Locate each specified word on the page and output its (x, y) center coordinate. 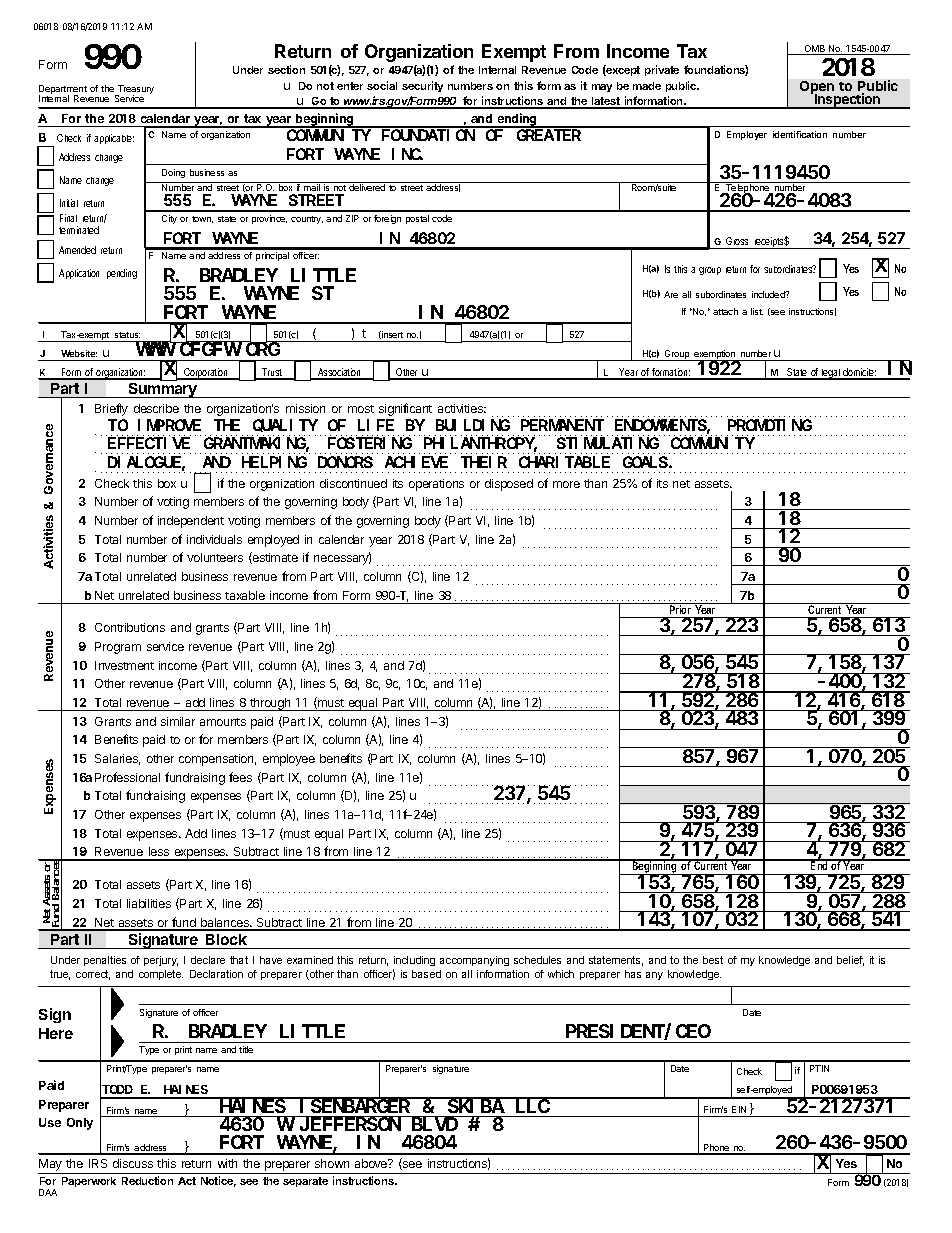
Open (818, 89)
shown (332, 1163)
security (422, 86)
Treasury (135, 91)
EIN (739, 1109)
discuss (133, 1163)
